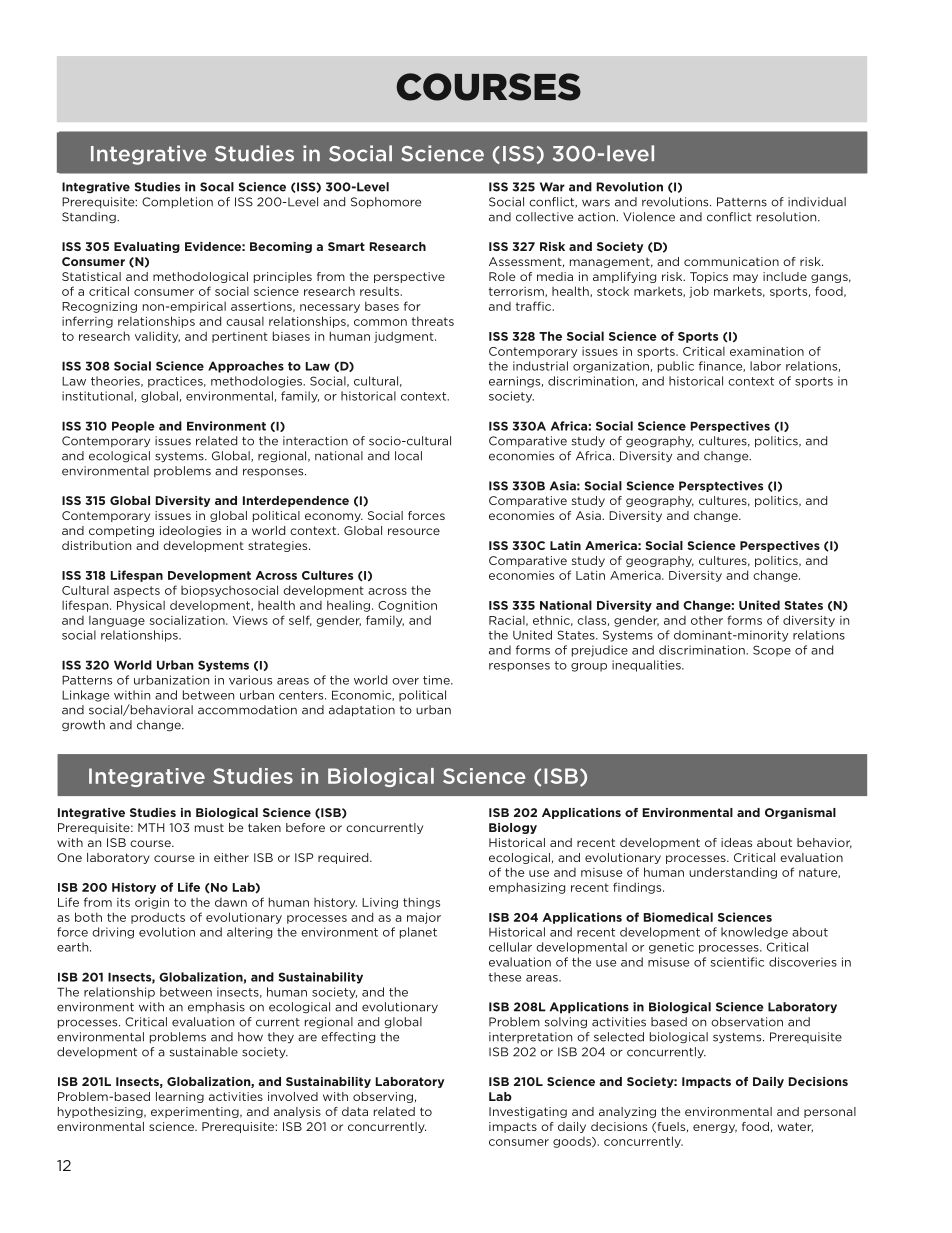  What do you see at coordinates (180, 1097) in the page?
I see `learning` at bounding box center [180, 1097].
